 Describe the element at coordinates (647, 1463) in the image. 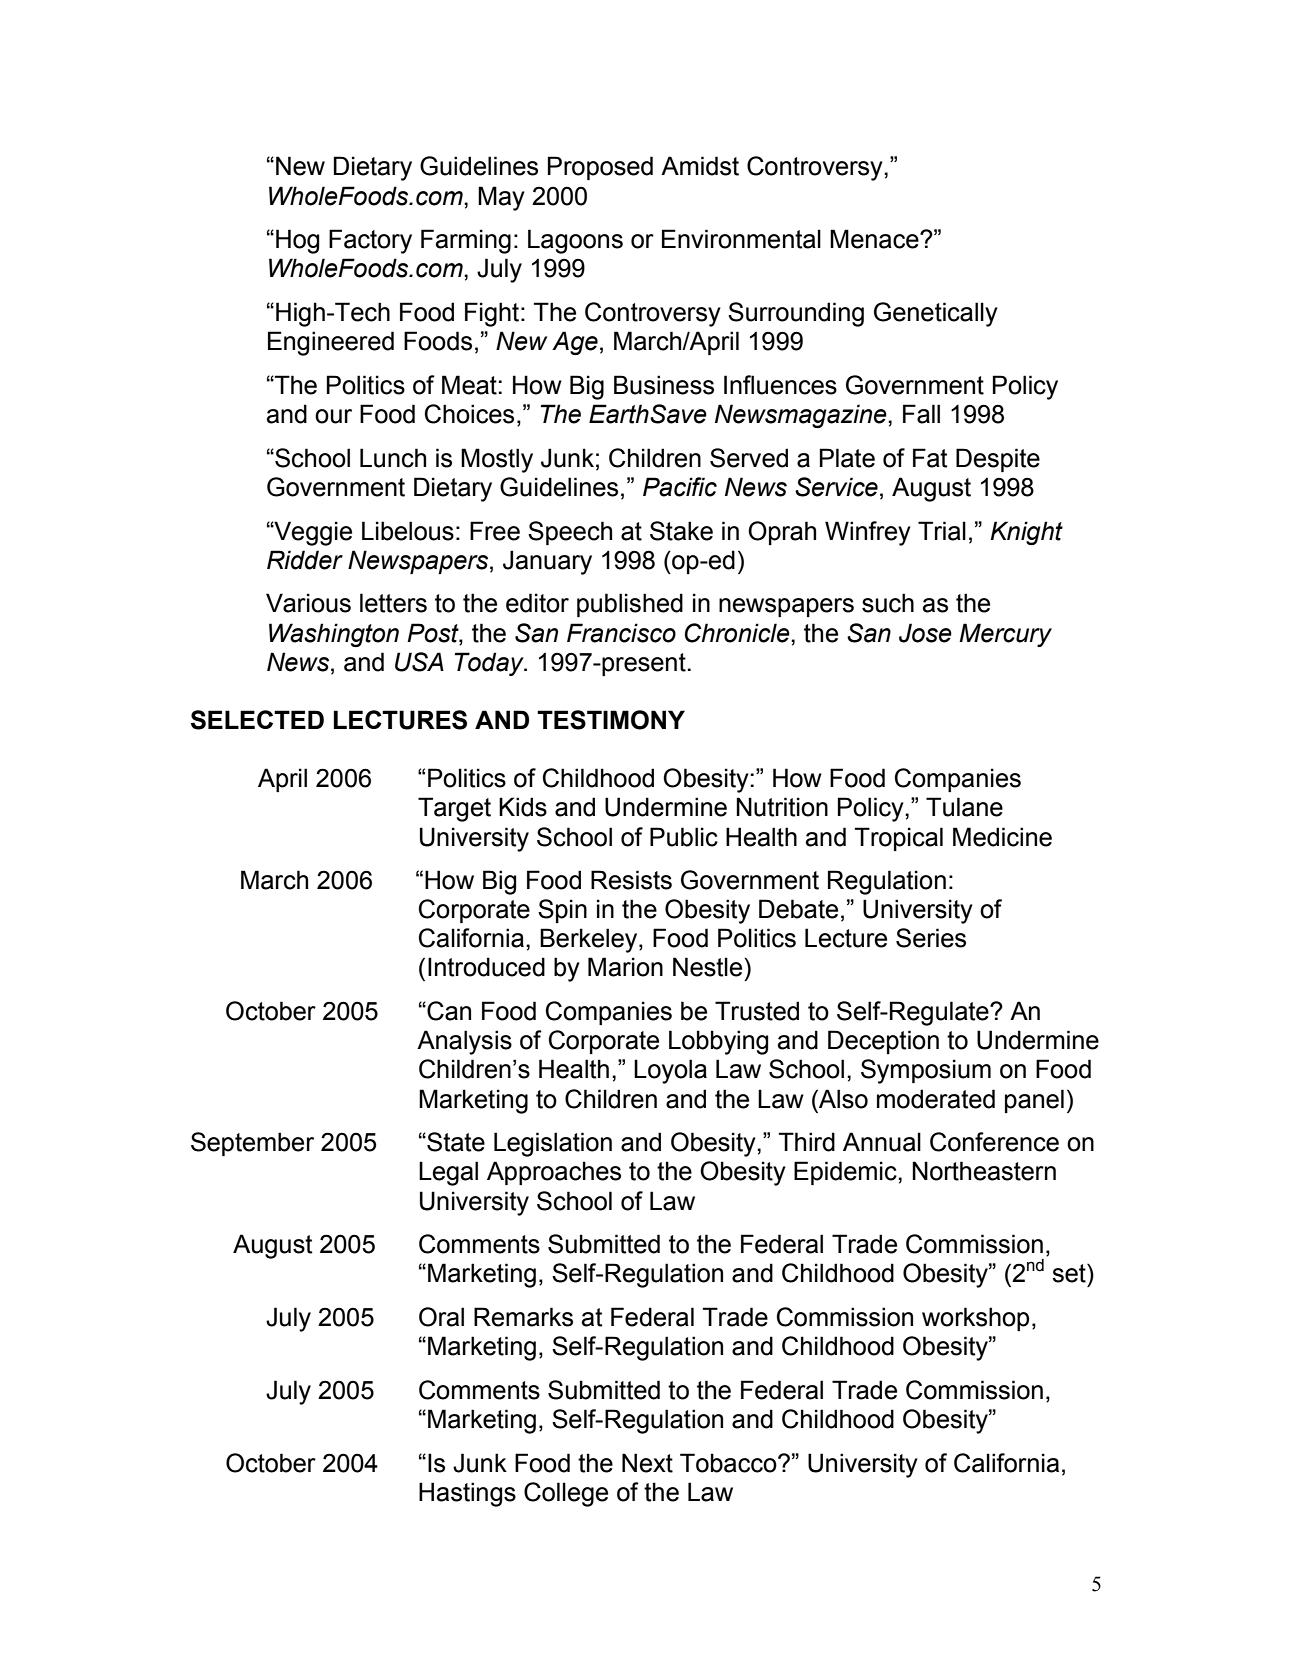

I see `Next` at that location.
